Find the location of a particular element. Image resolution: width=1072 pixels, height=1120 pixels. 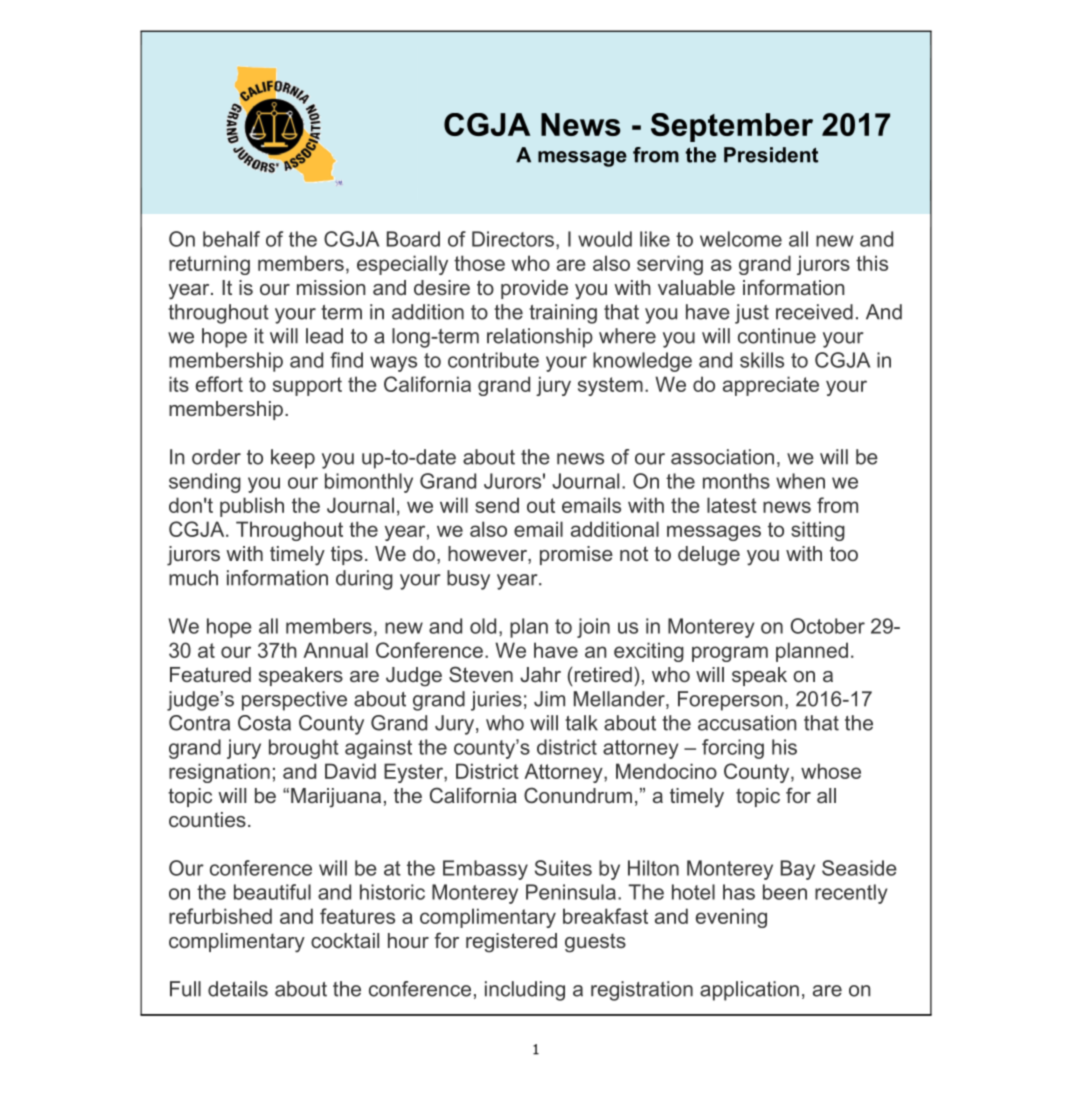

Directors is located at coordinates (514, 239).
